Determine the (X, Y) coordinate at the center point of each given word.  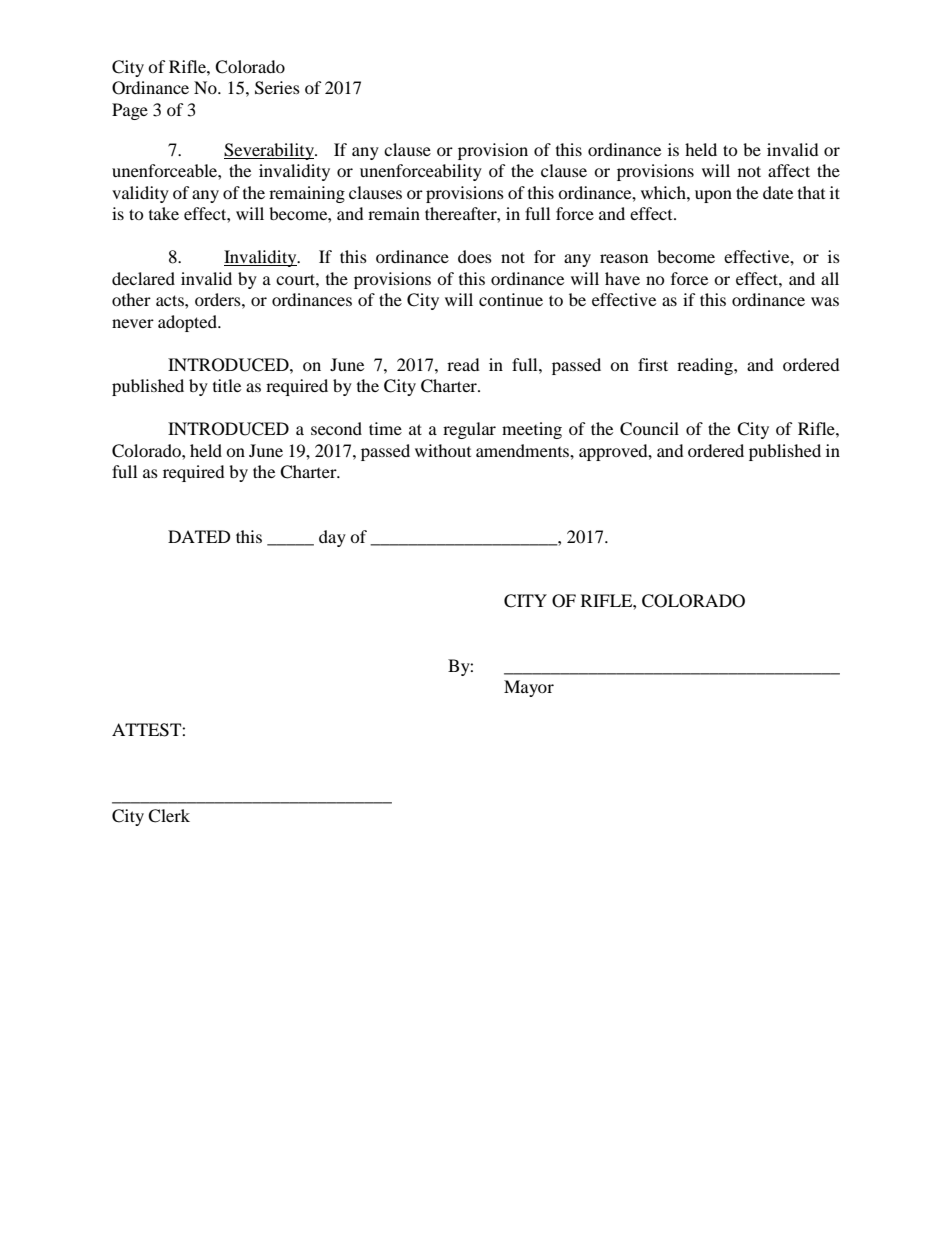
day (332, 538)
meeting (532, 430)
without (443, 450)
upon (713, 196)
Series (277, 88)
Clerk (169, 816)
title (227, 385)
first (653, 364)
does (475, 256)
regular (469, 430)
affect (789, 170)
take (164, 213)
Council (649, 429)
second (336, 428)
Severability (270, 151)
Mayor (529, 688)
